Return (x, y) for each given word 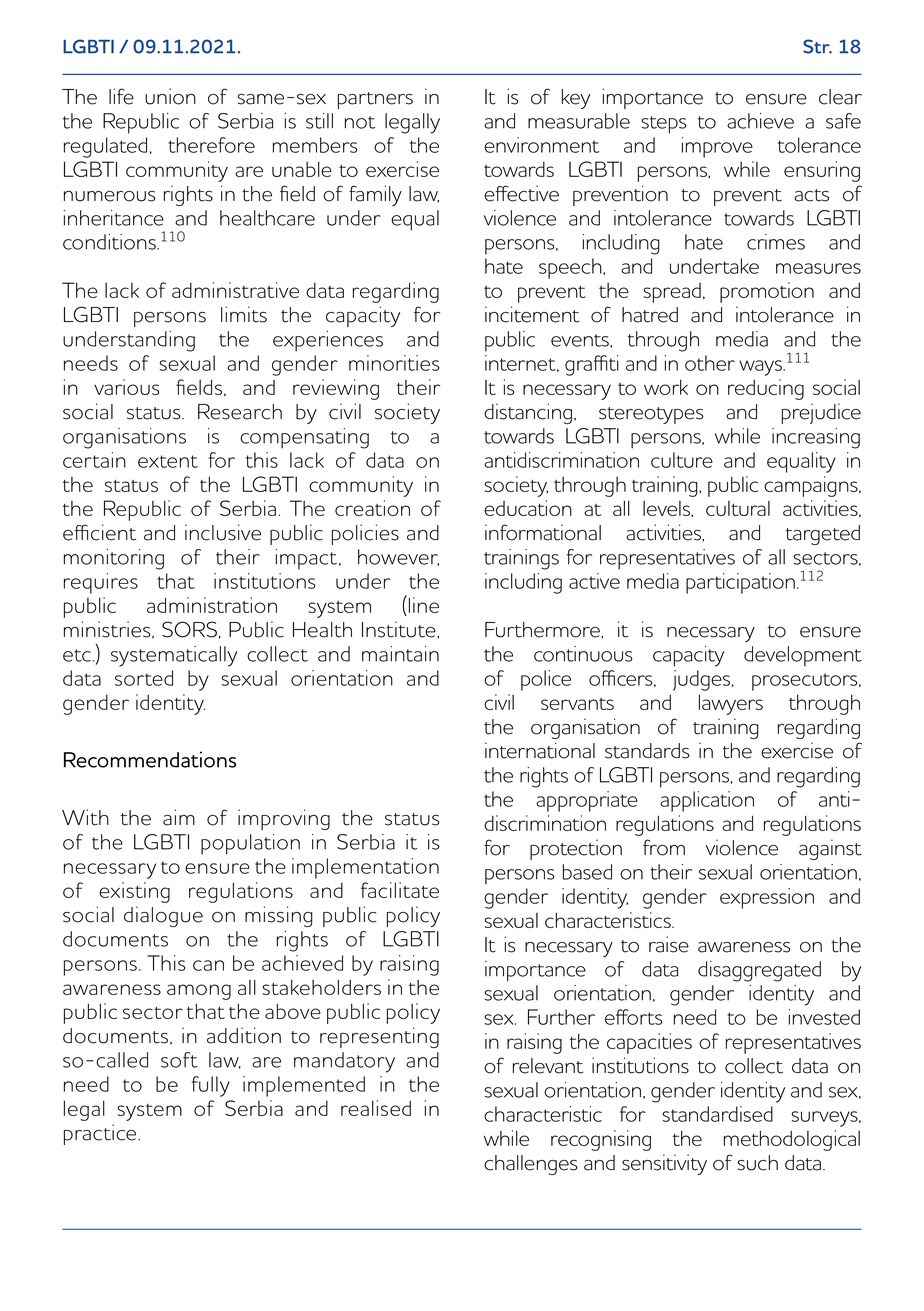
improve (717, 147)
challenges (531, 1165)
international (540, 750)
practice (101, 1134)
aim (179, 817)
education (528, 508)
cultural (738, 508)
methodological (792, 1140)
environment (541, 145)
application (707, 801)
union (170, 96)
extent (168, 461)
